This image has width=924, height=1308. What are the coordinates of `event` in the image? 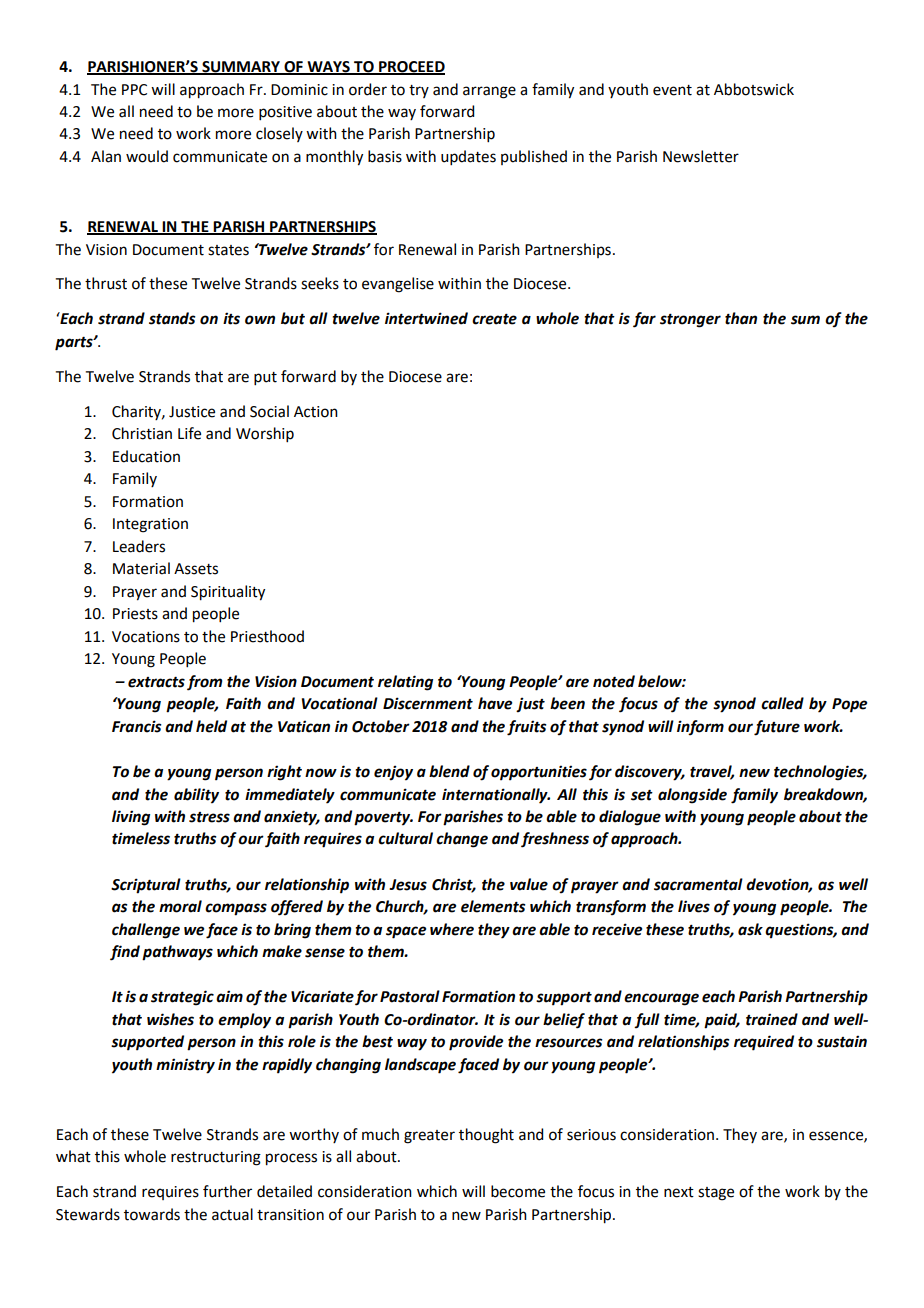 It's located at (672, 90).
